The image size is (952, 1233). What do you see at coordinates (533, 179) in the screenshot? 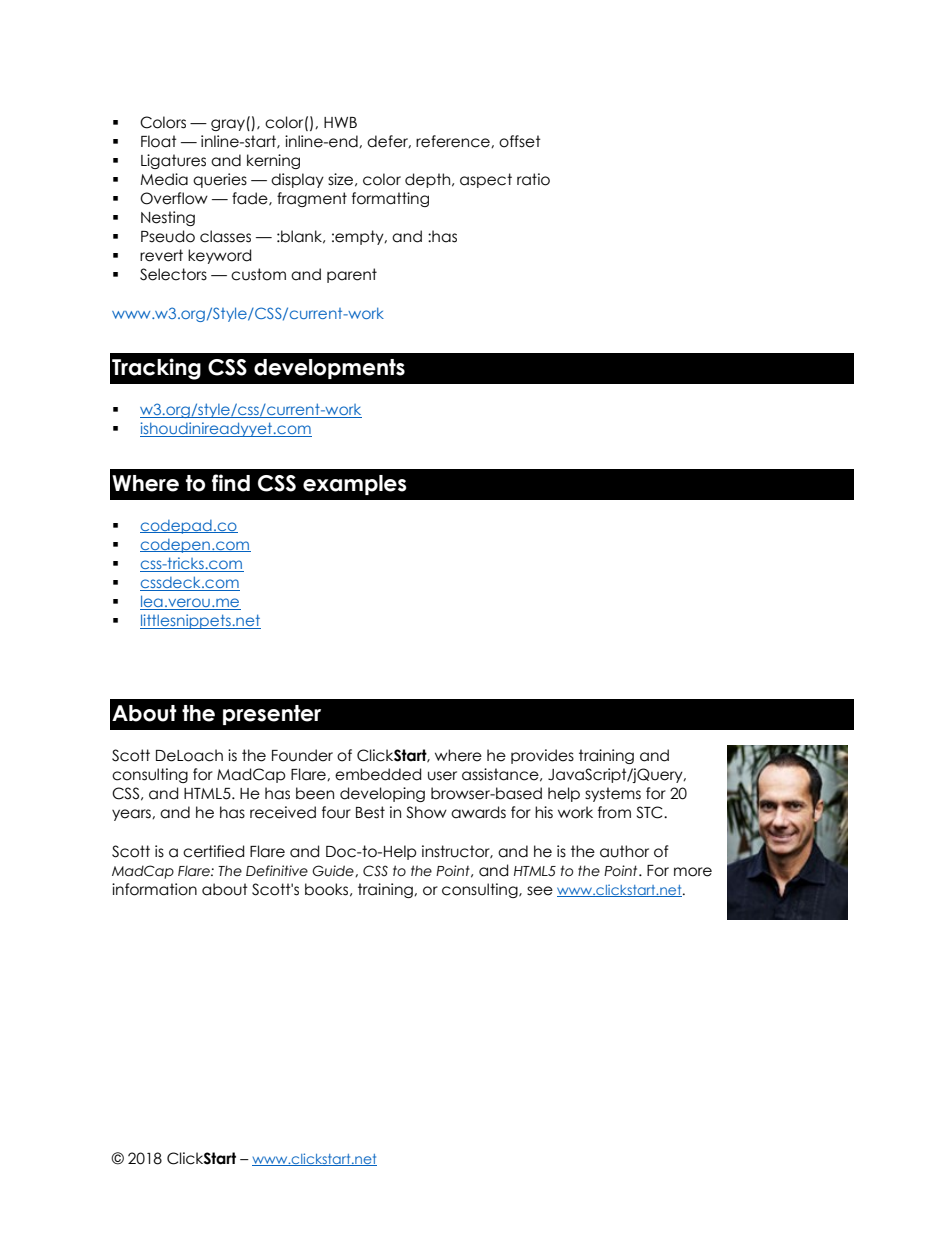
I see `ratio` at bounding box center [533, 179].
